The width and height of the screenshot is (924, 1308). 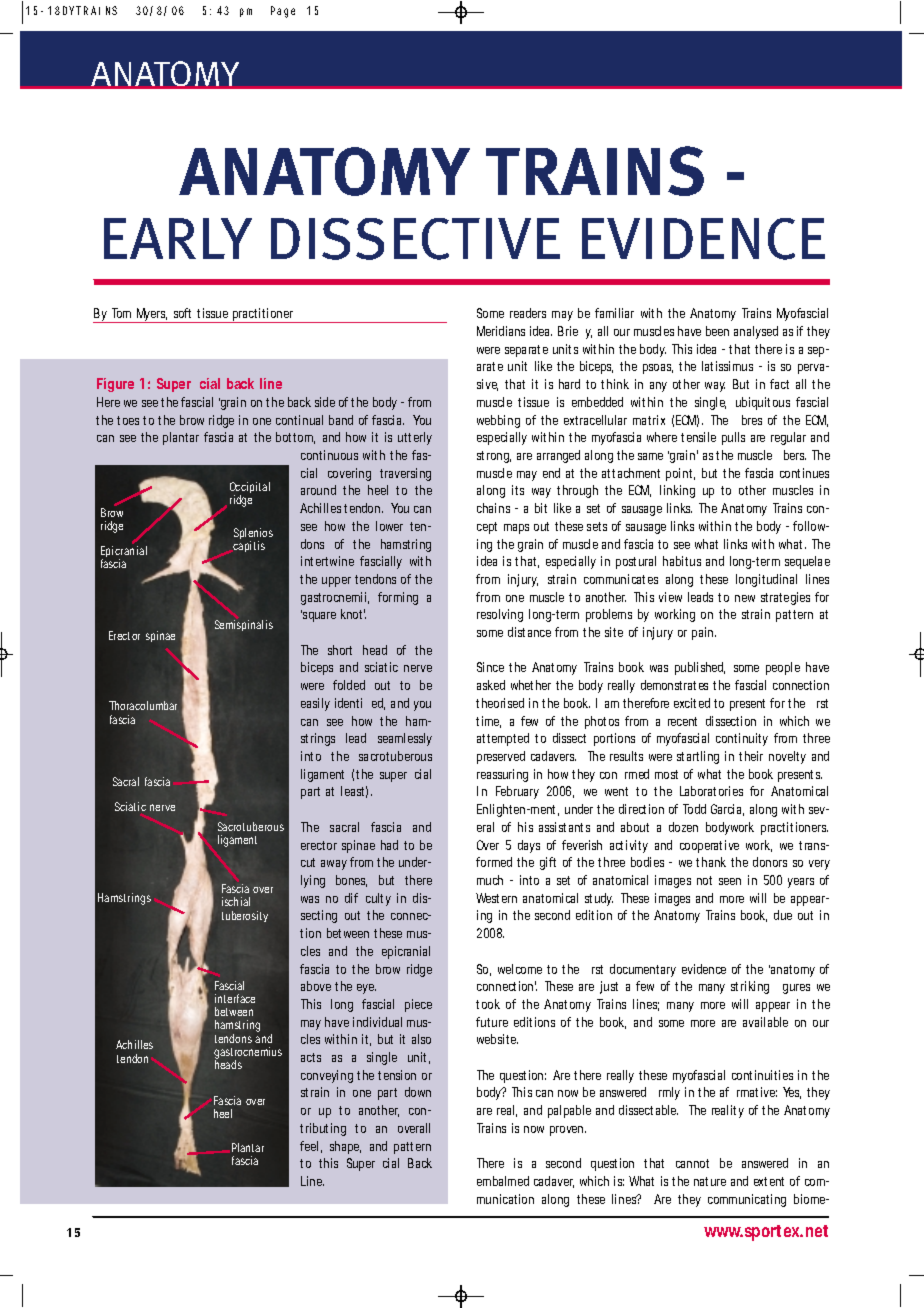 I want to click on EARLY, so click(x=178, y=238).
